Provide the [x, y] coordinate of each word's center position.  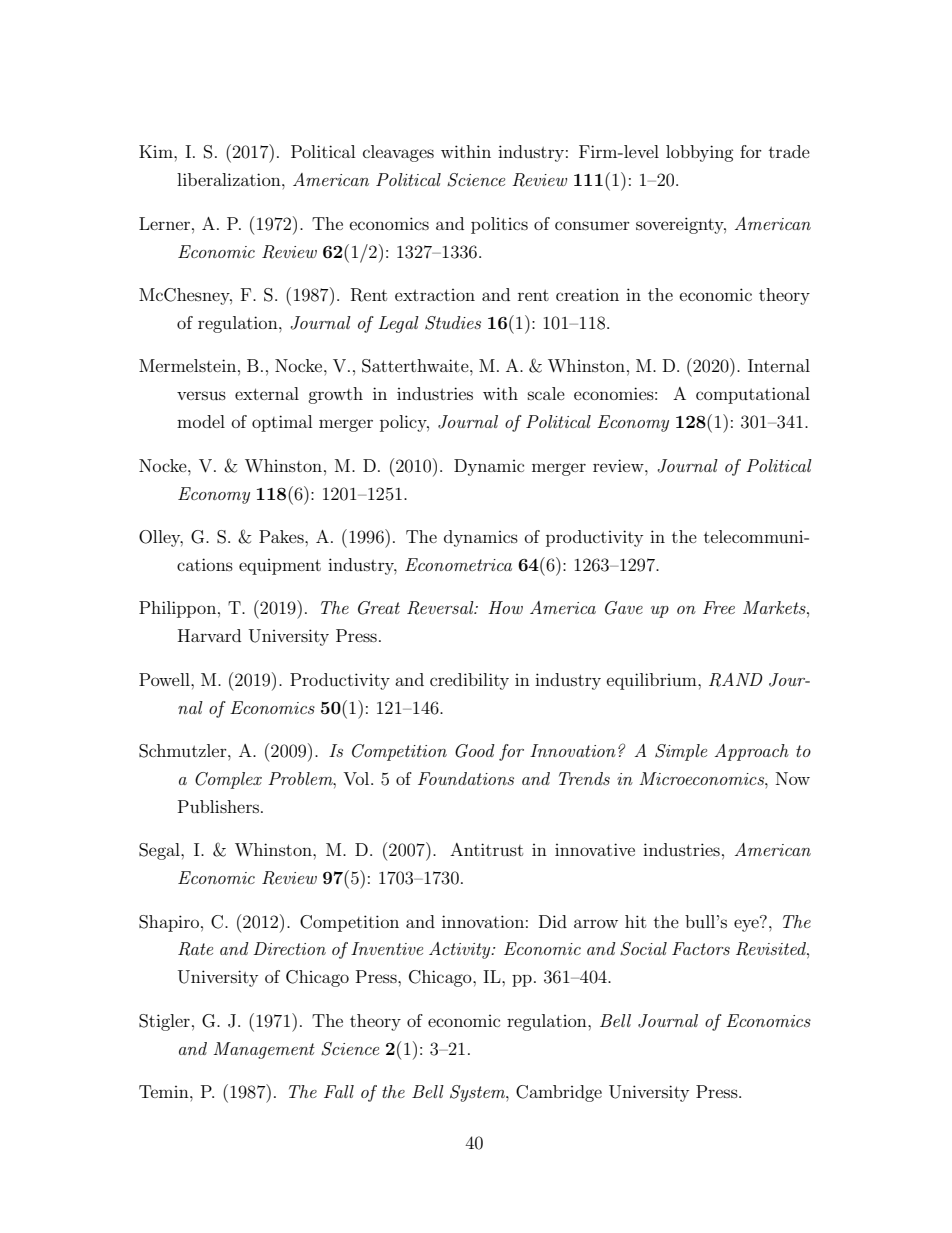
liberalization [230, 179]
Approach [752, 752]
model [201, 421]
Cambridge [559, 1093]
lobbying [700, 153]
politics [499, 225]
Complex [228, 780]
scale [546, 393]
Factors [701, 948]
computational [753, 395]
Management [264, 1050]
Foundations [466, 778]
